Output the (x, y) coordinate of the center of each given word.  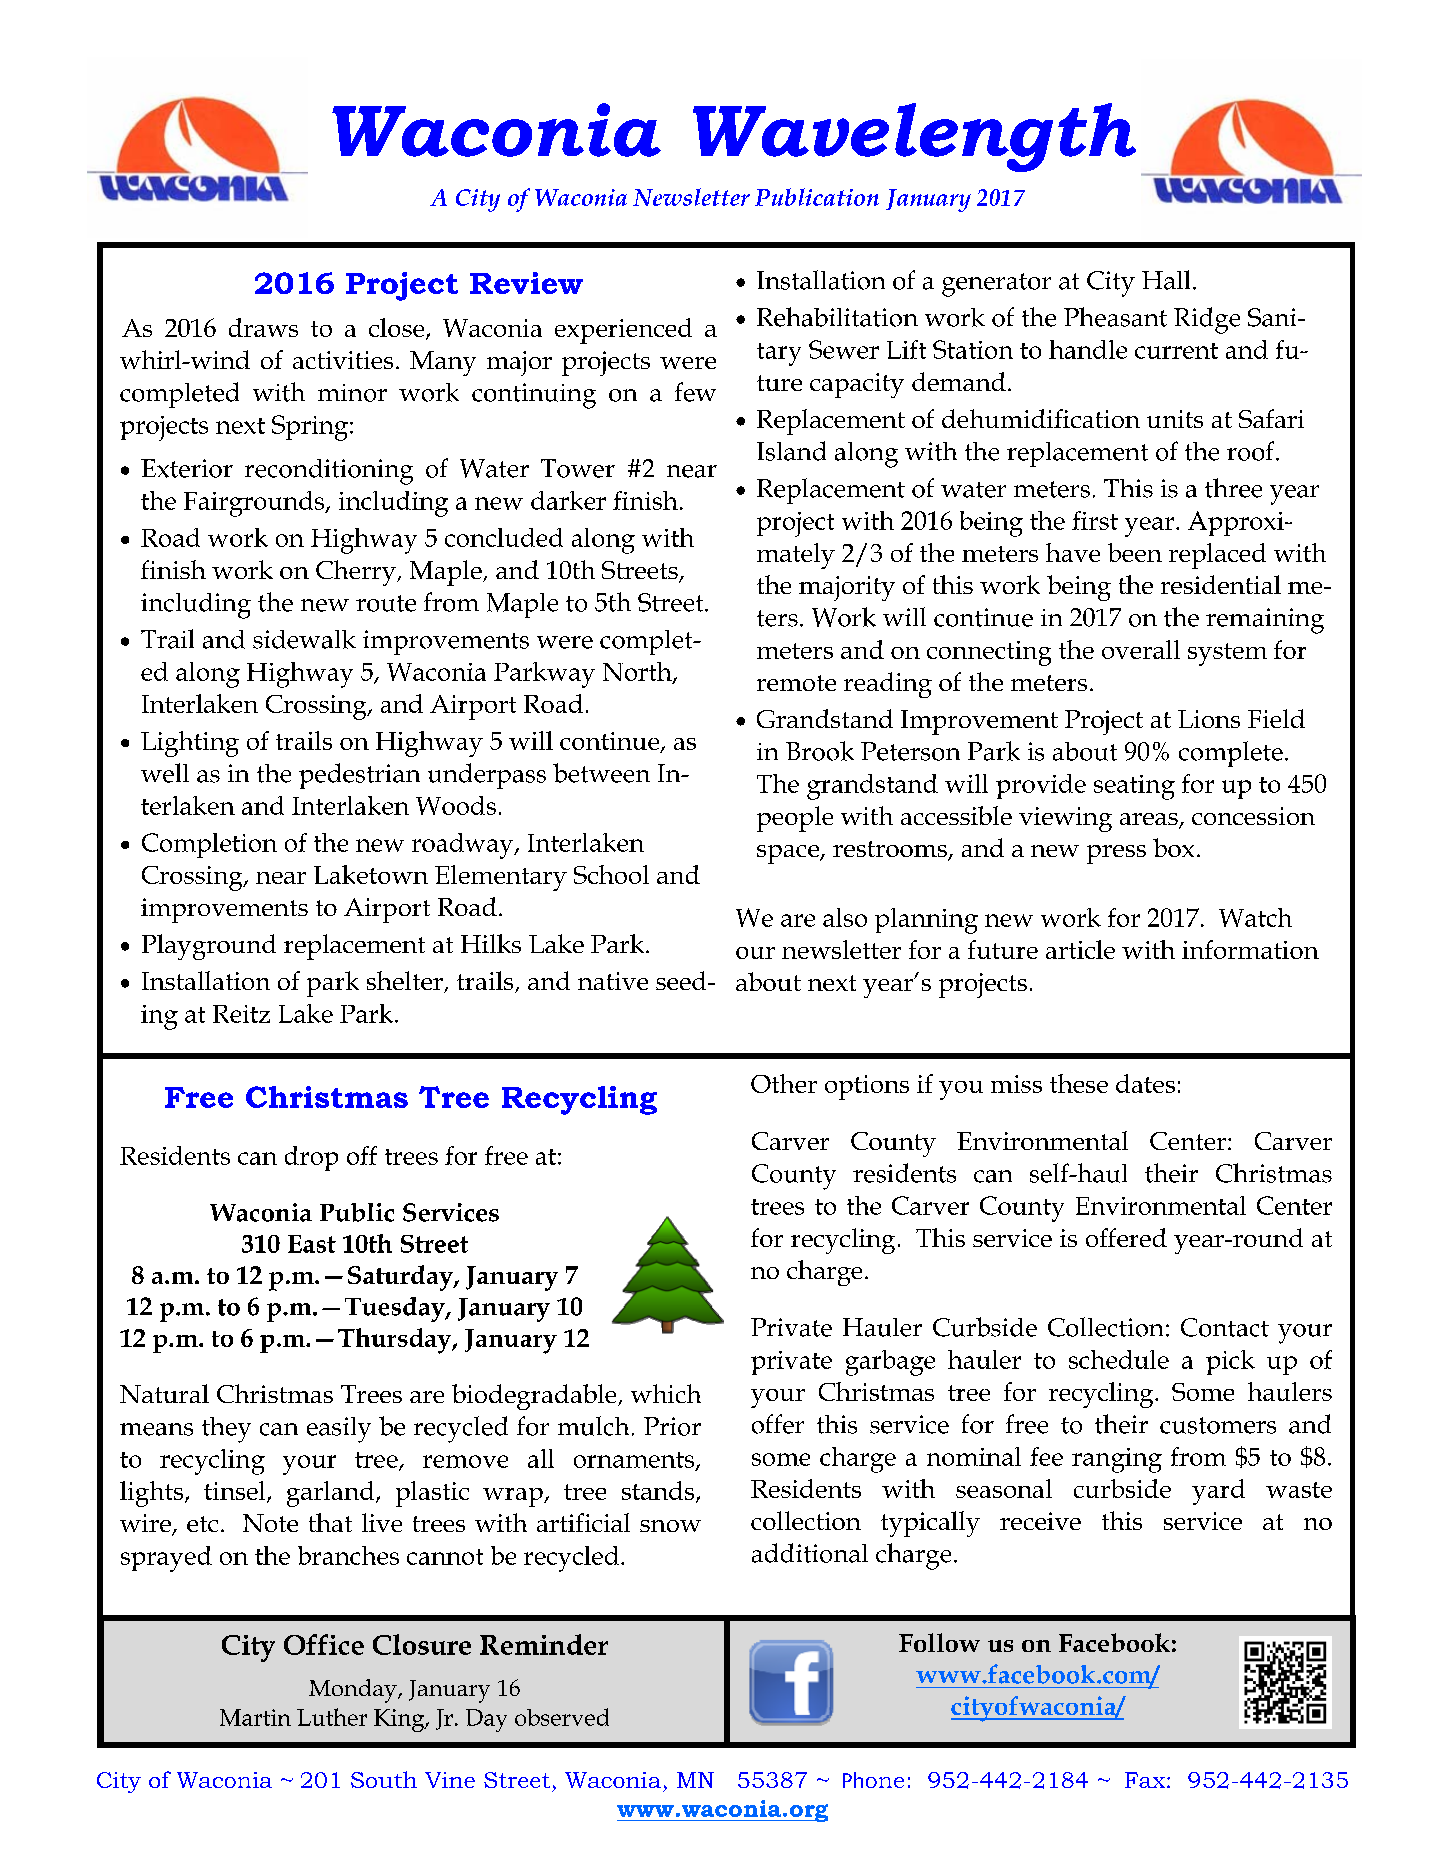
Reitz (241, 1014)
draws (263, 327)
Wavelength (914, 137)
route (386, 603)
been (1135, 552)
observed (562, 1717)
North (638, 672)
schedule (1119, 1359)
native (613, 981)
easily (339, 1430)
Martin (255, 1717)
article (1080, 949)
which (666, 1393)
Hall (1166, 280)
